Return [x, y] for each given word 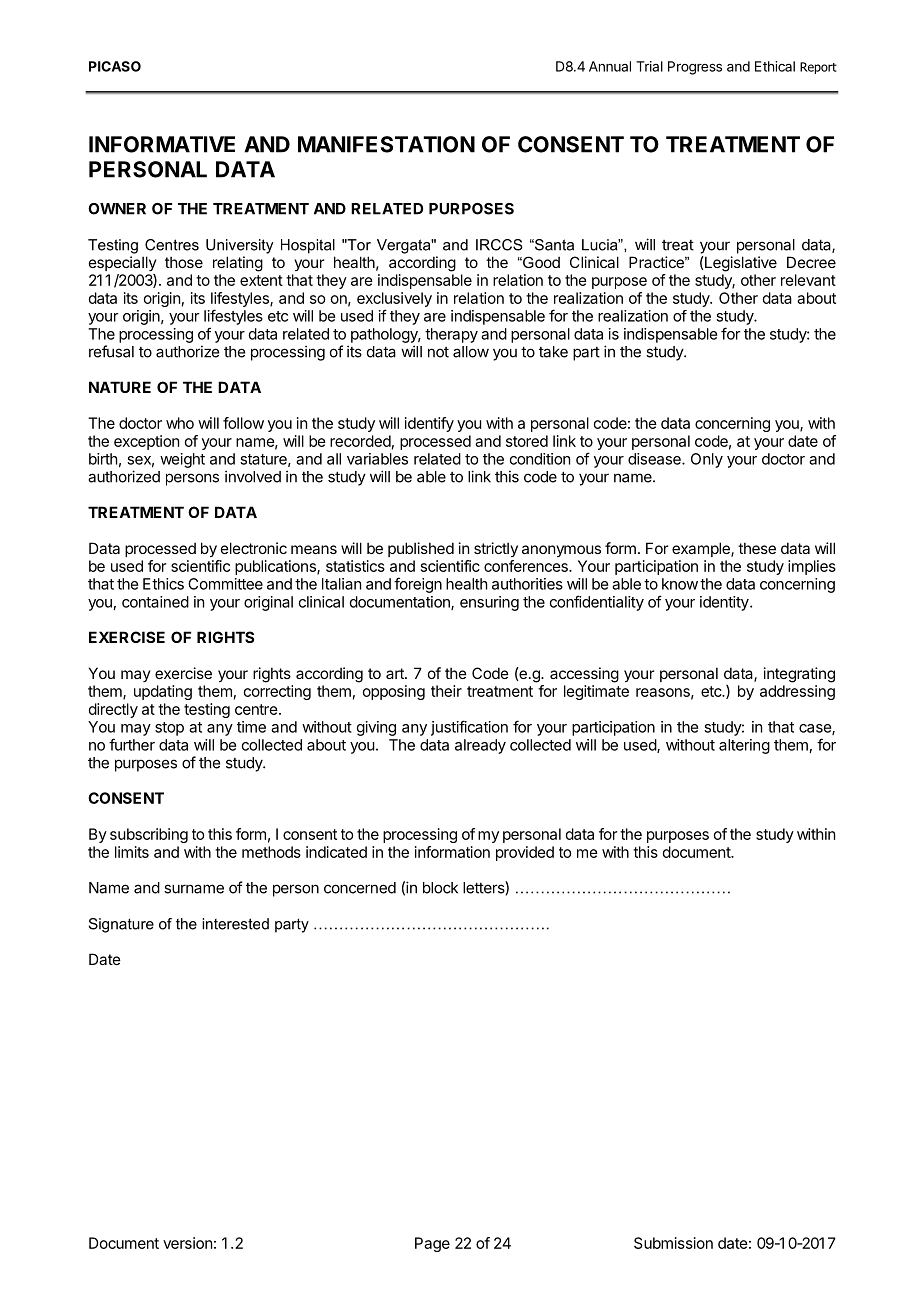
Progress [695, 68]
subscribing [149, 835]
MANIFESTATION [386, 144]
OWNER [117, 209]
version [187, 1243]
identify [429, 424]
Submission [673, 1243]
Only [707, 460]
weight [182, 460]
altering [744, 746]
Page [432, 1244]
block [440, 888]
